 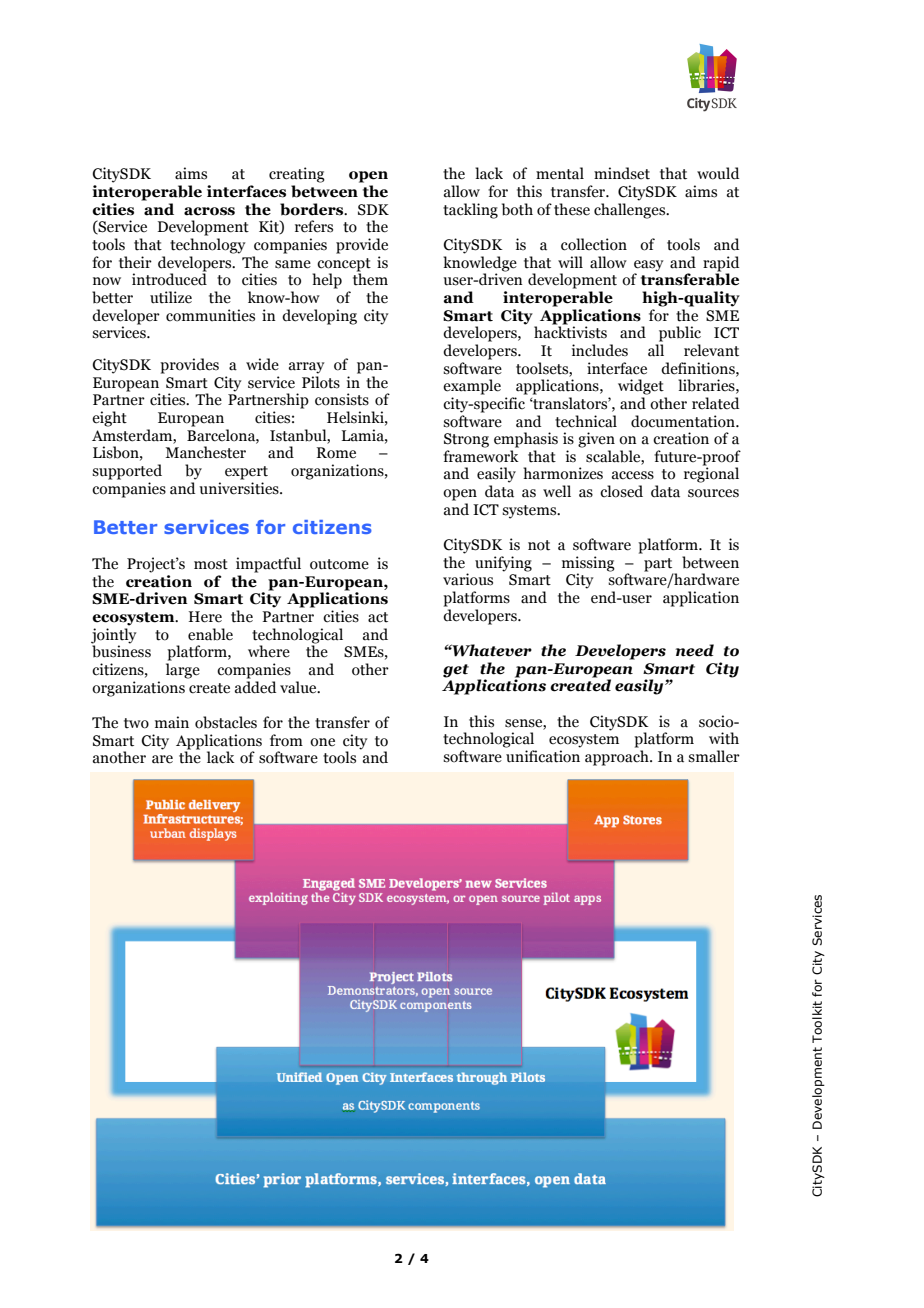 I want to click on main, so click(x=172, y=722).
